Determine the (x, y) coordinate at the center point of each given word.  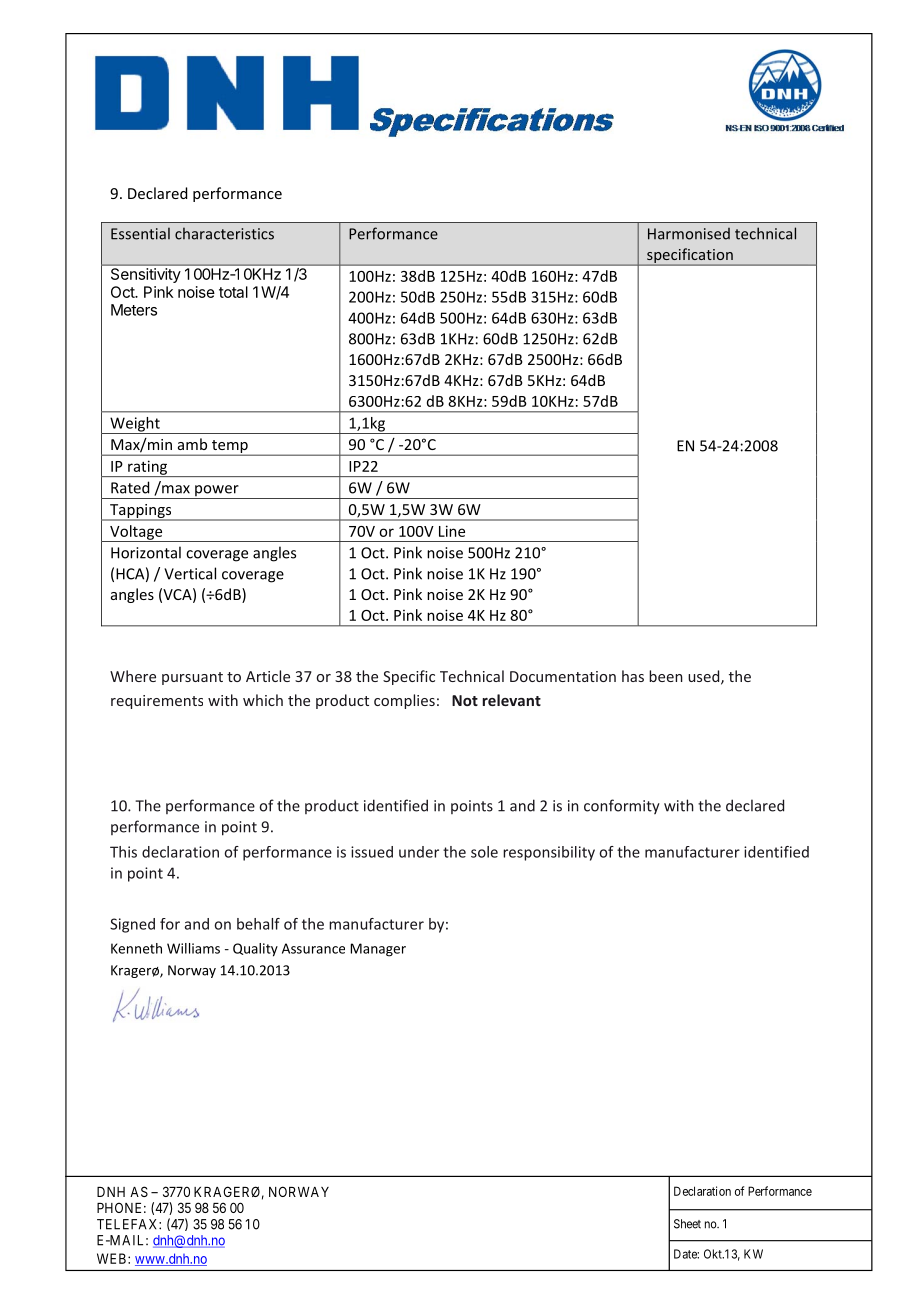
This (123, 852)
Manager (378, 950)
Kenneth (136, 948)
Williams (193, 948)
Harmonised (689, 234)
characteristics (224, 233)
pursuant (192, 678)
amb (192, 444)
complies (404, 701)
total (233, 292)
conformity (622, 806)
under (419, 852)
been (666, 676)
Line (452, 531)
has (633, 676)
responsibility (549, 853)
